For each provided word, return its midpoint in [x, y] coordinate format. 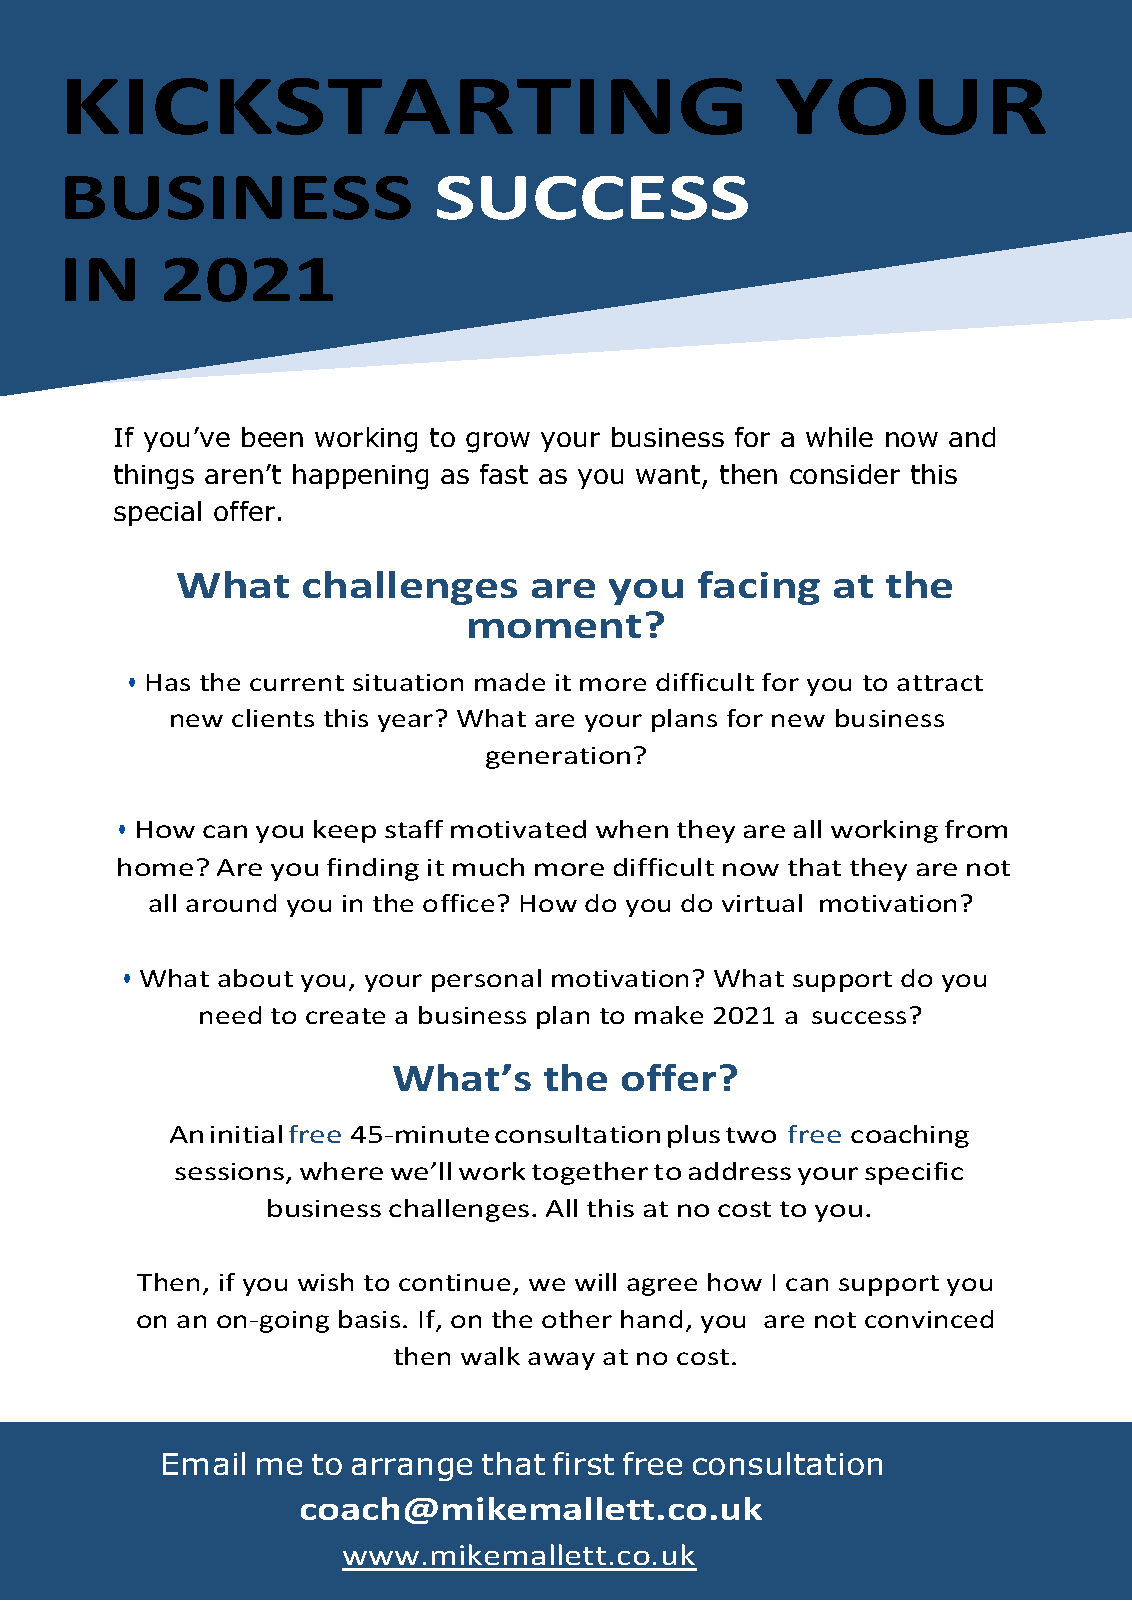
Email [204, 1463]
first [583, 1463]
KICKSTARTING [404, 106]
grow [498, 442]
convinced [929, 1319]
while [839, 437]
